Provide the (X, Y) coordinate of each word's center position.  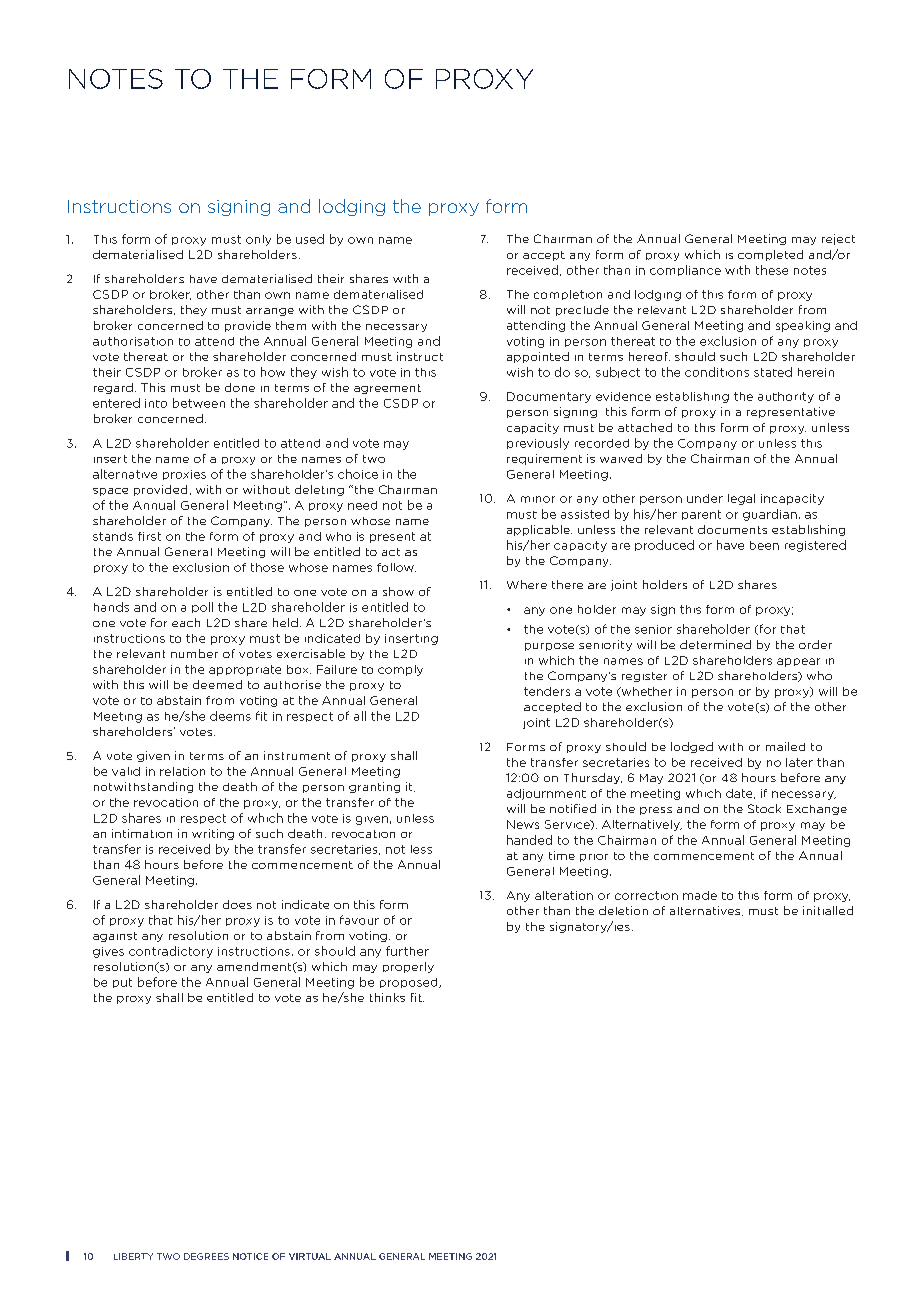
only (258, 240)
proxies (184, 475)
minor (538, 499)
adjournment (546, 794)
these (772, 270)
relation (182, 771)
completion (568, 295)
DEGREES (206, 1256)
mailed (785, 746)
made (700, 895)
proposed (410, 983)
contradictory (171, 952)
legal (741, 499)
